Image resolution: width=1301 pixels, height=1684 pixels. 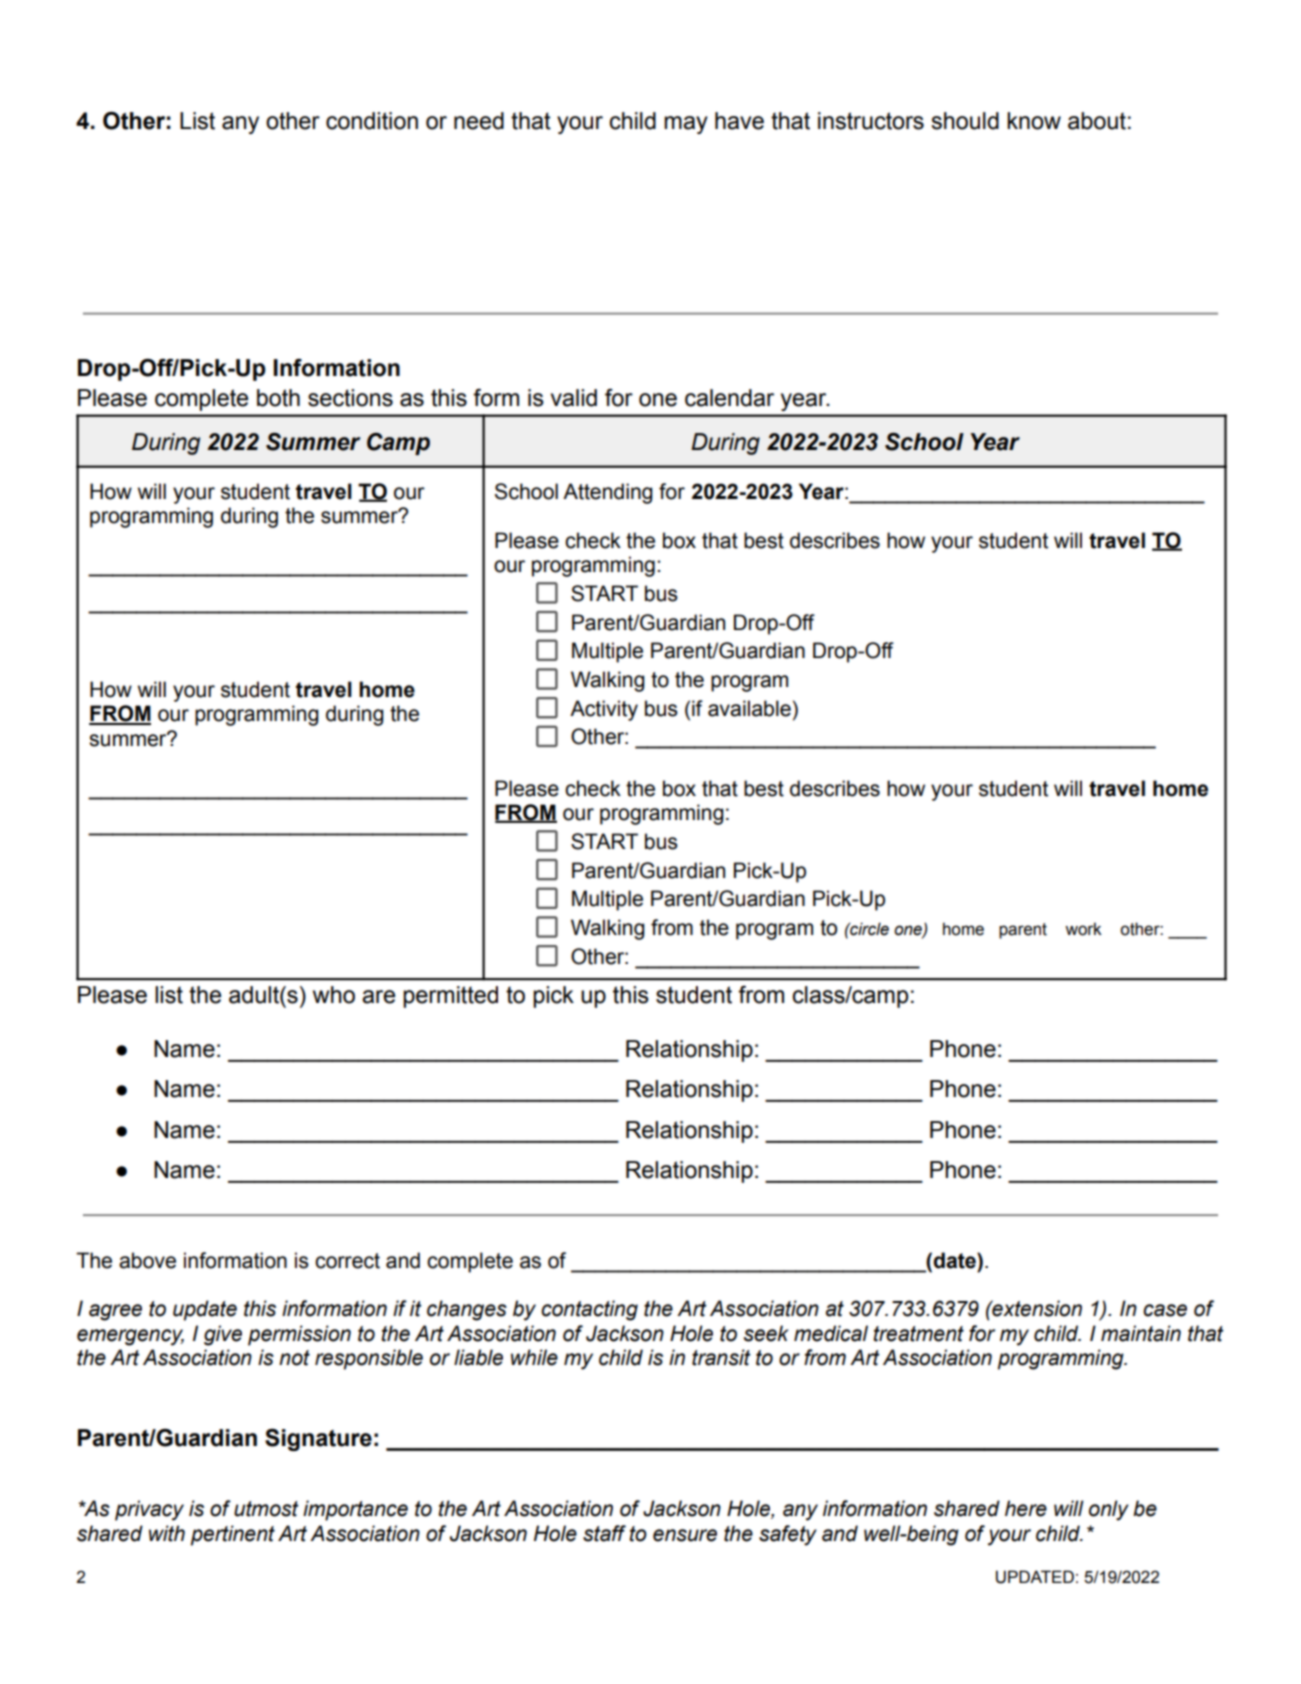 What do you see at coordinates (686, 125) in the document?
I see `may` at bounding box center [686, 125].
